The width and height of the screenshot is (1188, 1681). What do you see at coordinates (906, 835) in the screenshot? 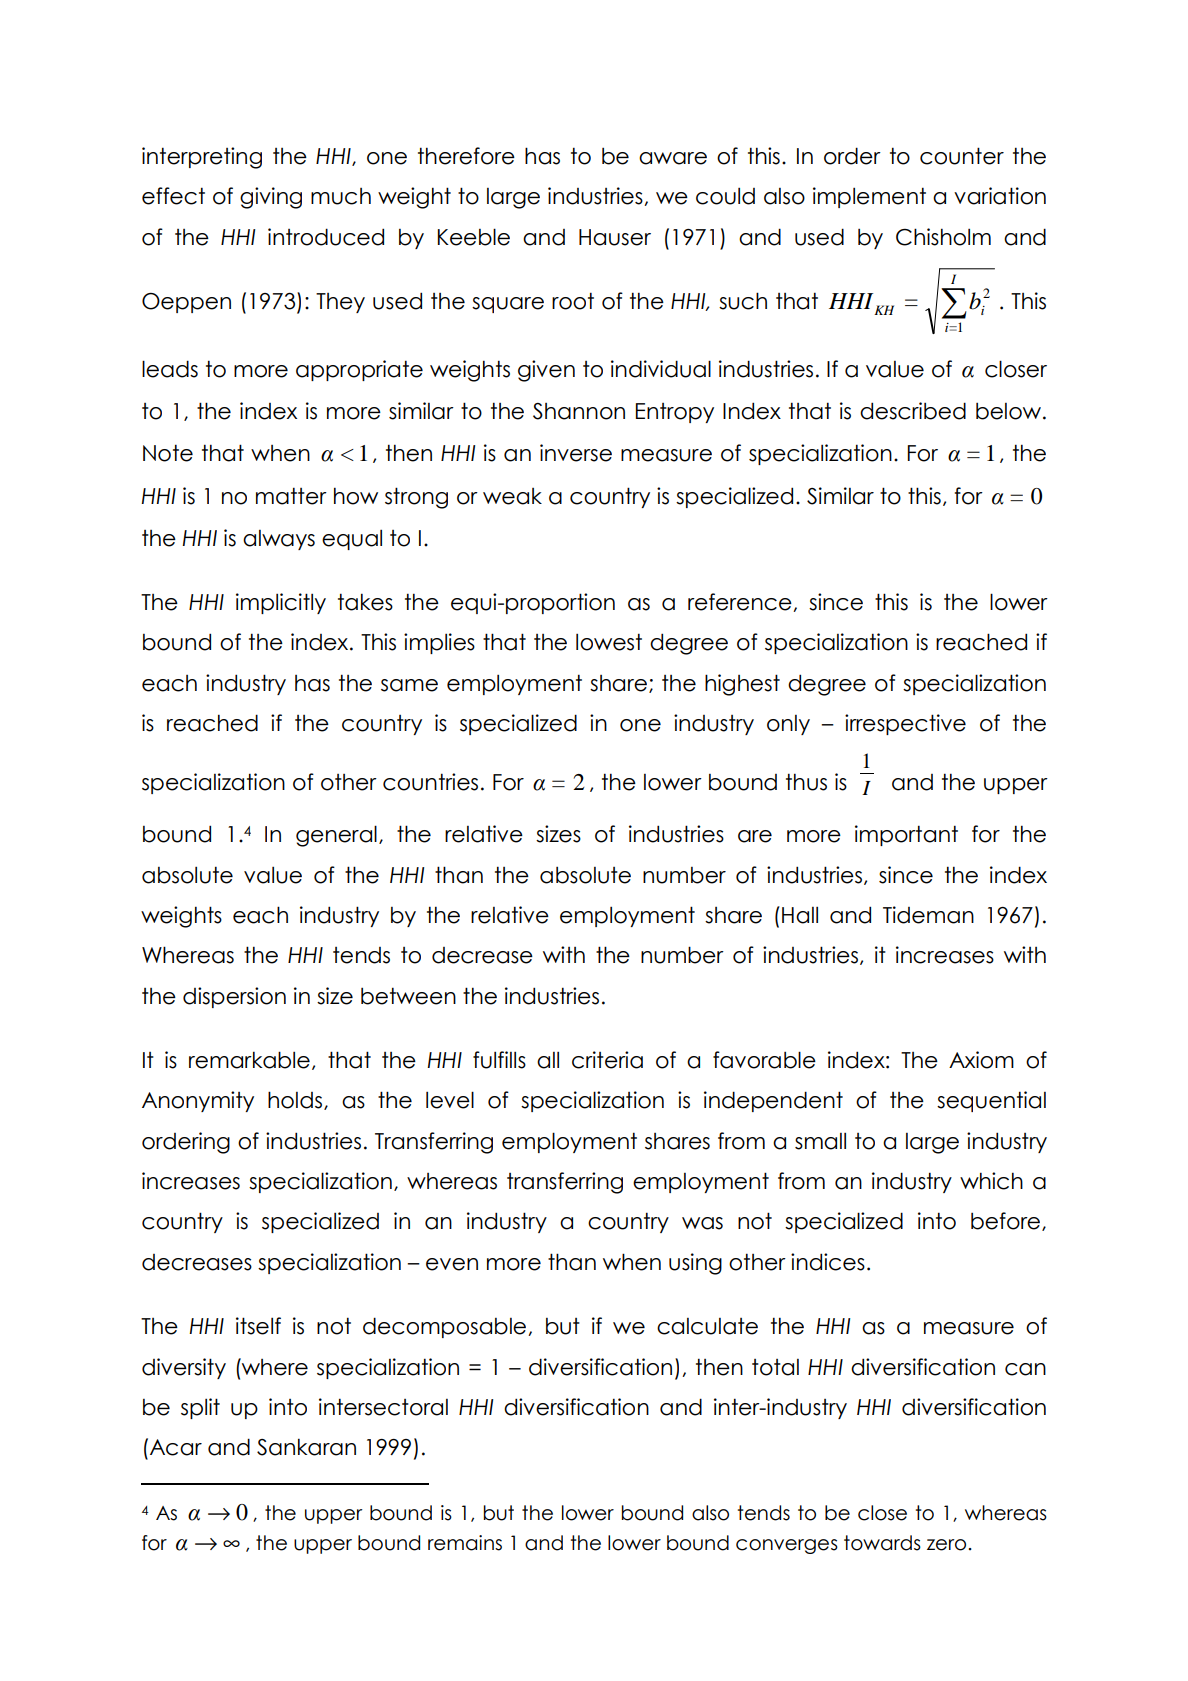
I see `important` at bounding box center [906, 835].
